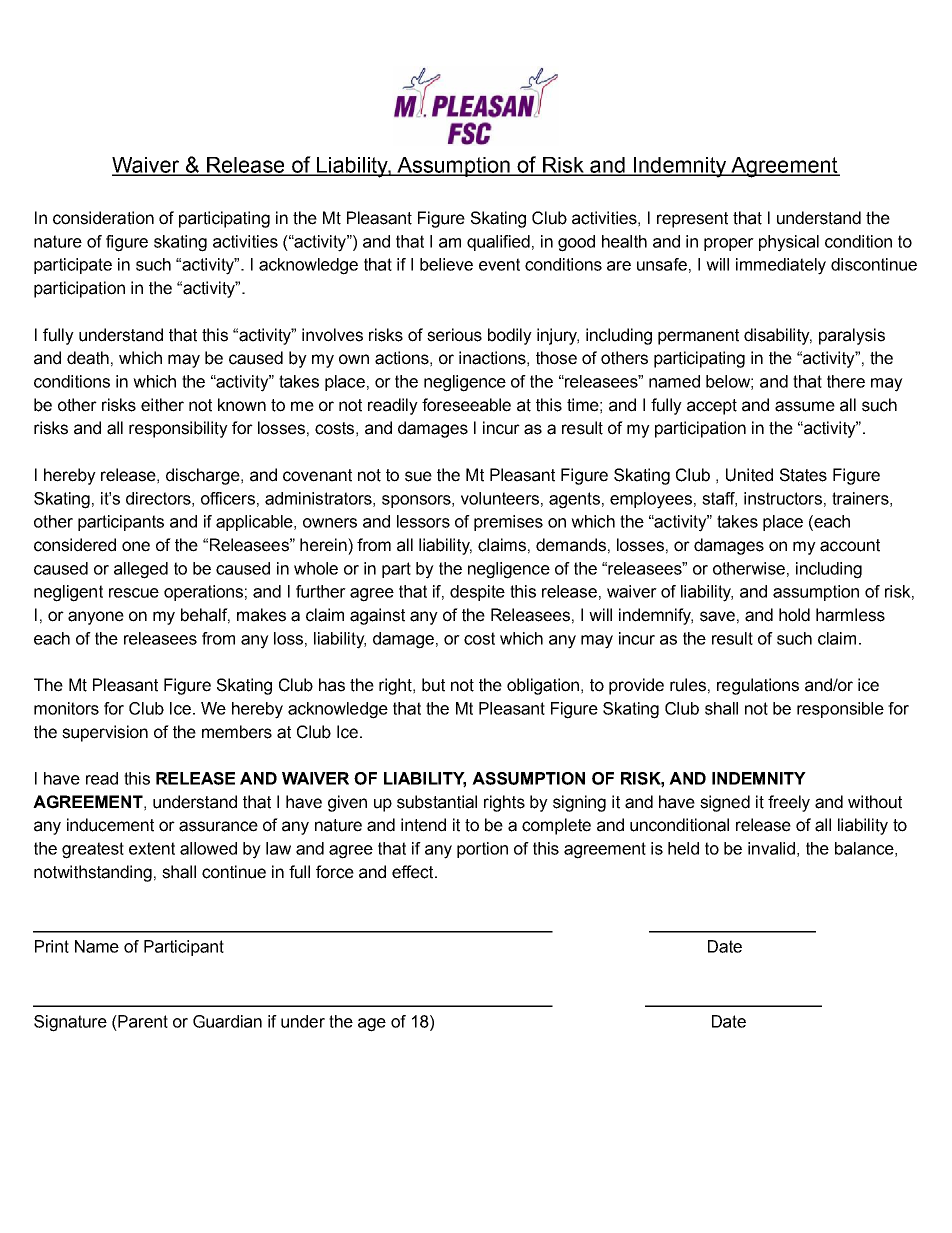 The height and width of the screenshot is (1233, 952). Describe the element at coordinates (141, 570) in the screenshot. I see `alleged` at that location.
